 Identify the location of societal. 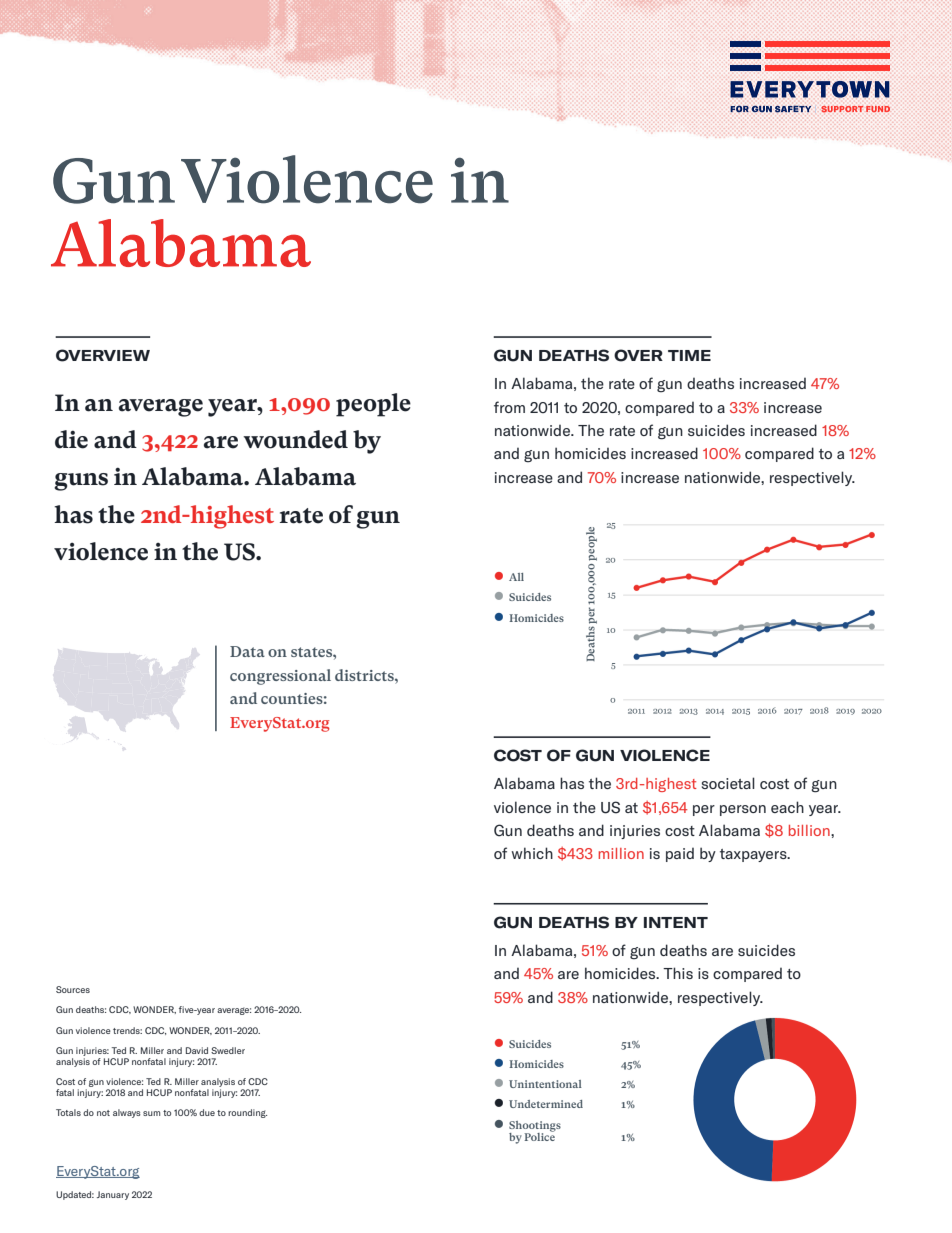
(728, 783).
